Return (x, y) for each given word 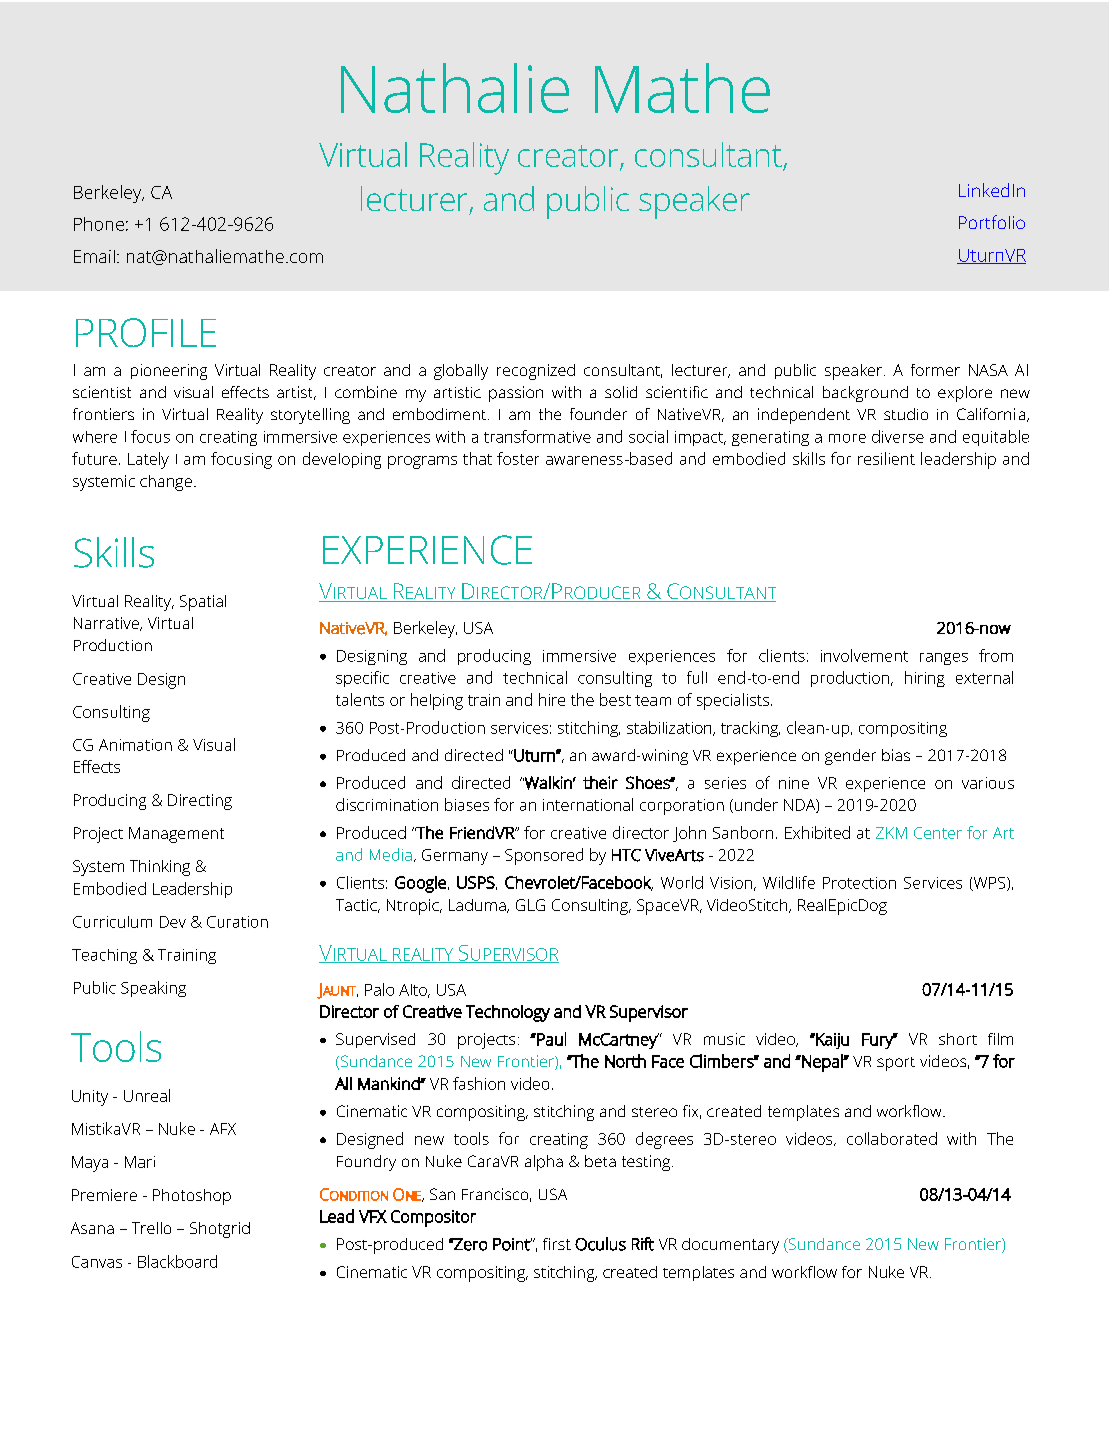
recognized (536, 372)
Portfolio (992, 222)
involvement (864, 655)
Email (94, 256)
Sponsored (544, 856)
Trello (151, 1228)
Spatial (203, 603)
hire (552, 699)
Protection (859, 883)
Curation (237, 922)
